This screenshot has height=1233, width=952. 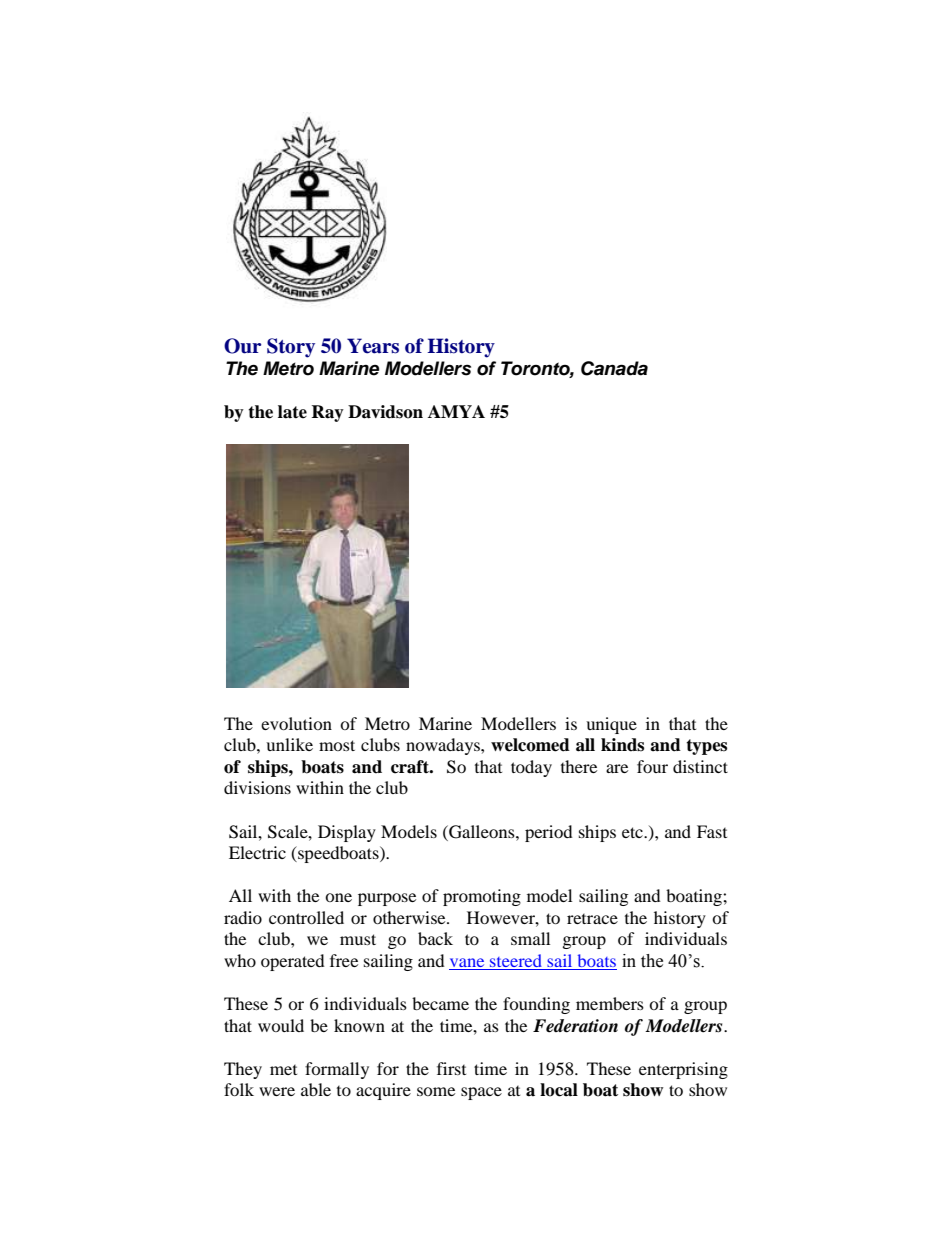 What do you see at coordinates (296, 723) in the screenshot?
I see `evolution` at bounding box center [296, 723].
